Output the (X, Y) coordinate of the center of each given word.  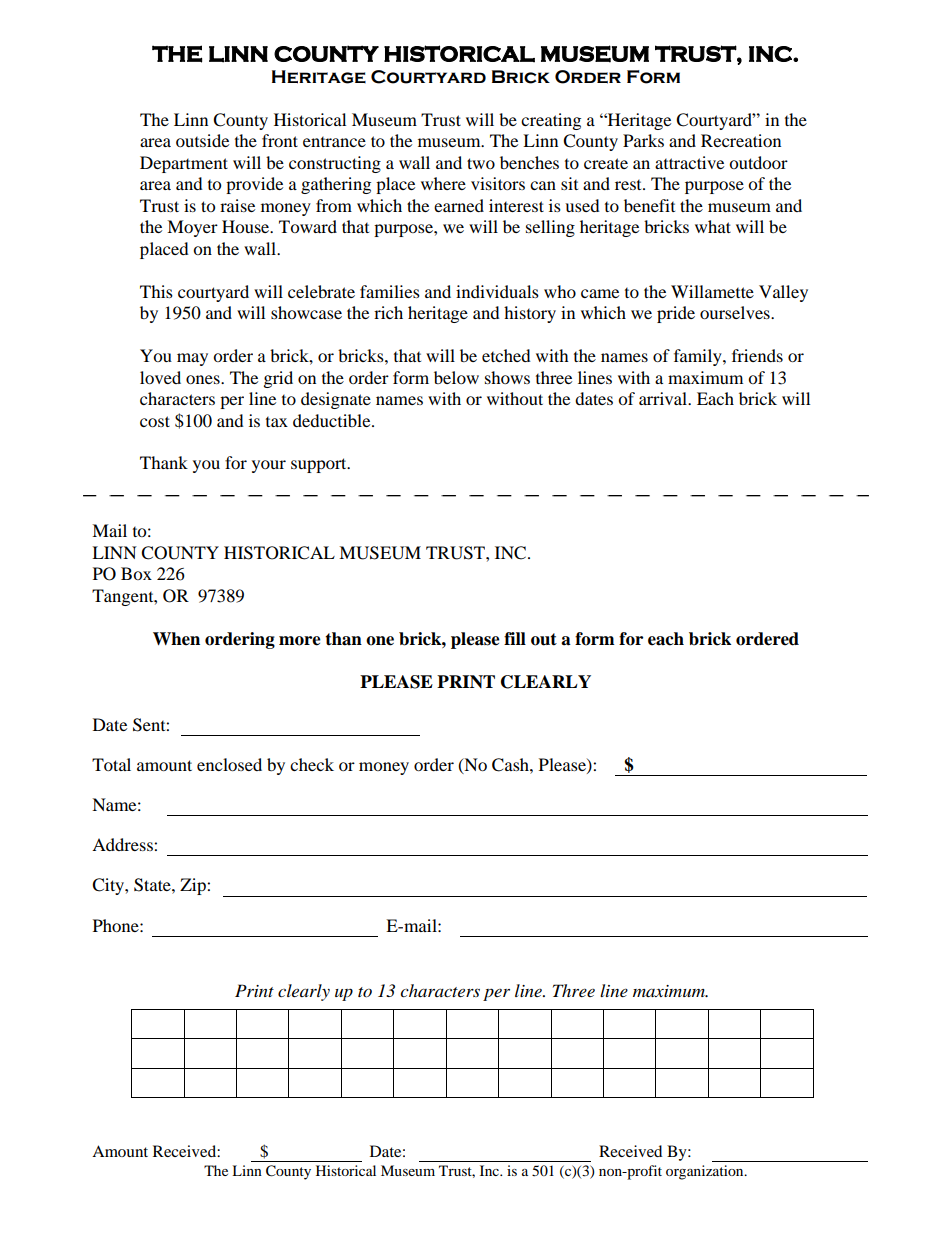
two (481, 163)
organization (706, 1172)
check (312, 764)
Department (184, 164)
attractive (689, 162)
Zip (194, 886)
